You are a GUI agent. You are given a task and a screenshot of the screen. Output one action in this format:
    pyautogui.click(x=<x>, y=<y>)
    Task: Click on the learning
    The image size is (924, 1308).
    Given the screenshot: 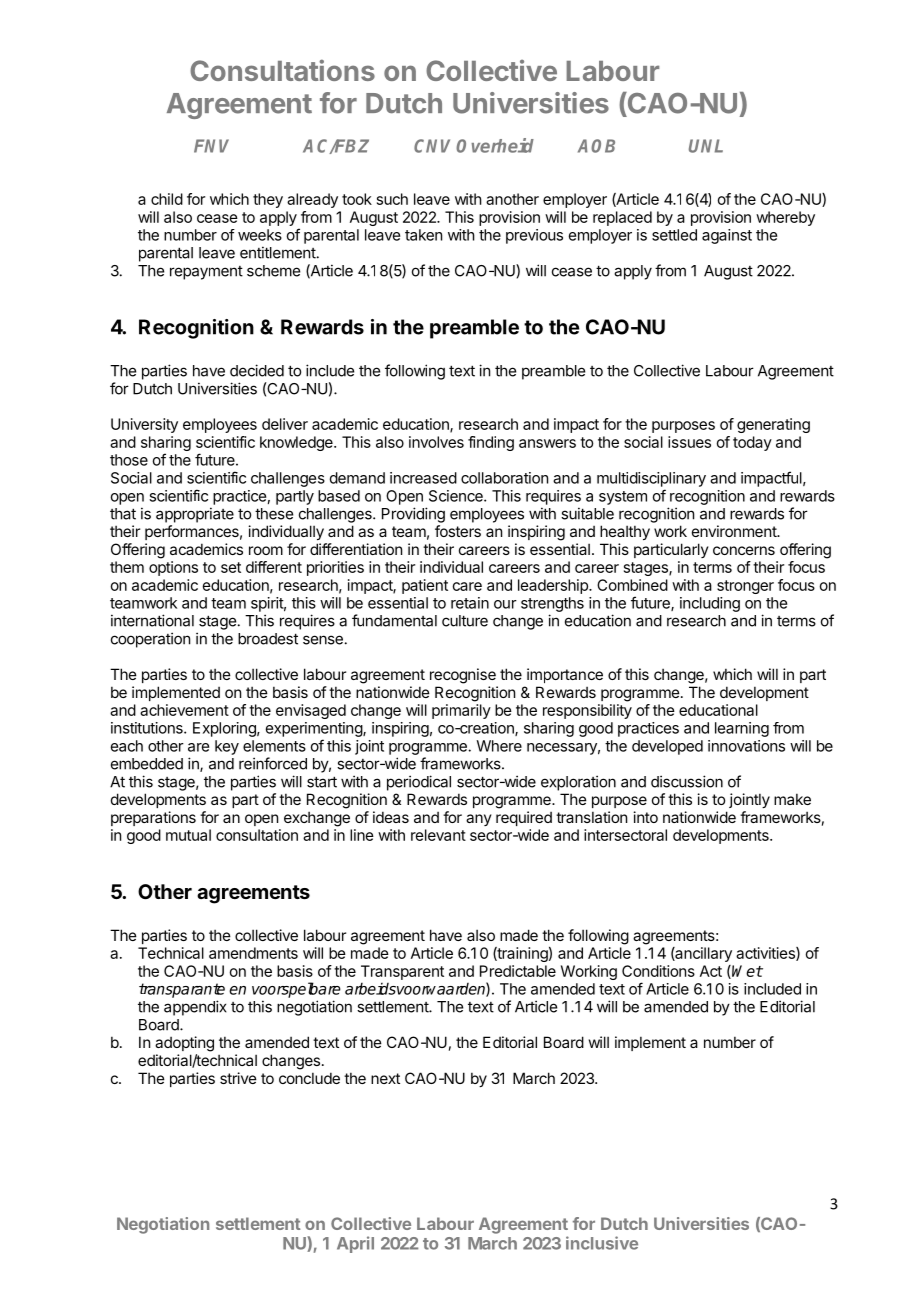 What is the action you would take?
    pyautogui.click(x=742, y=729)
